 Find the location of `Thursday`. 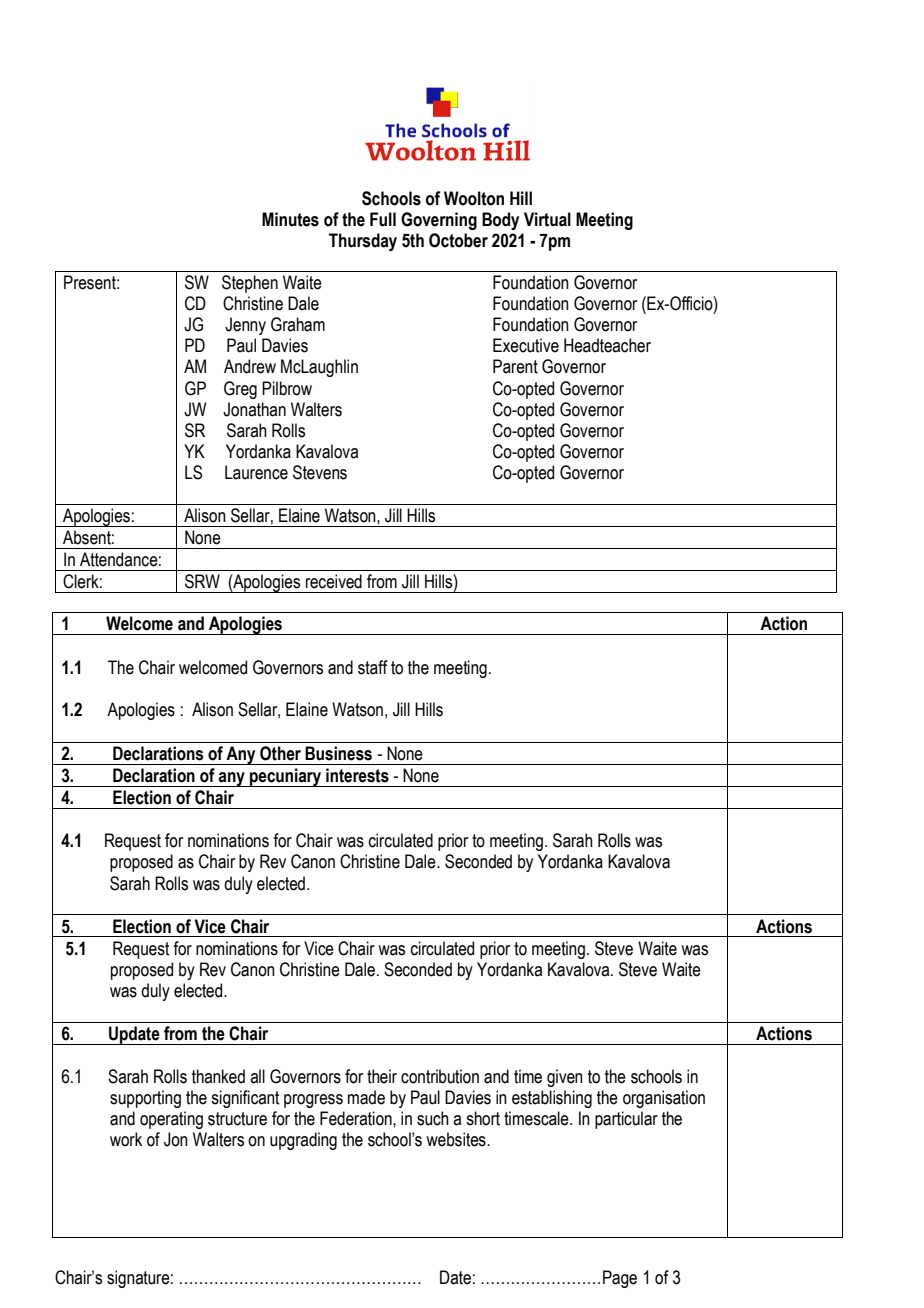

Thursday is located at coordinates (363, 242).
